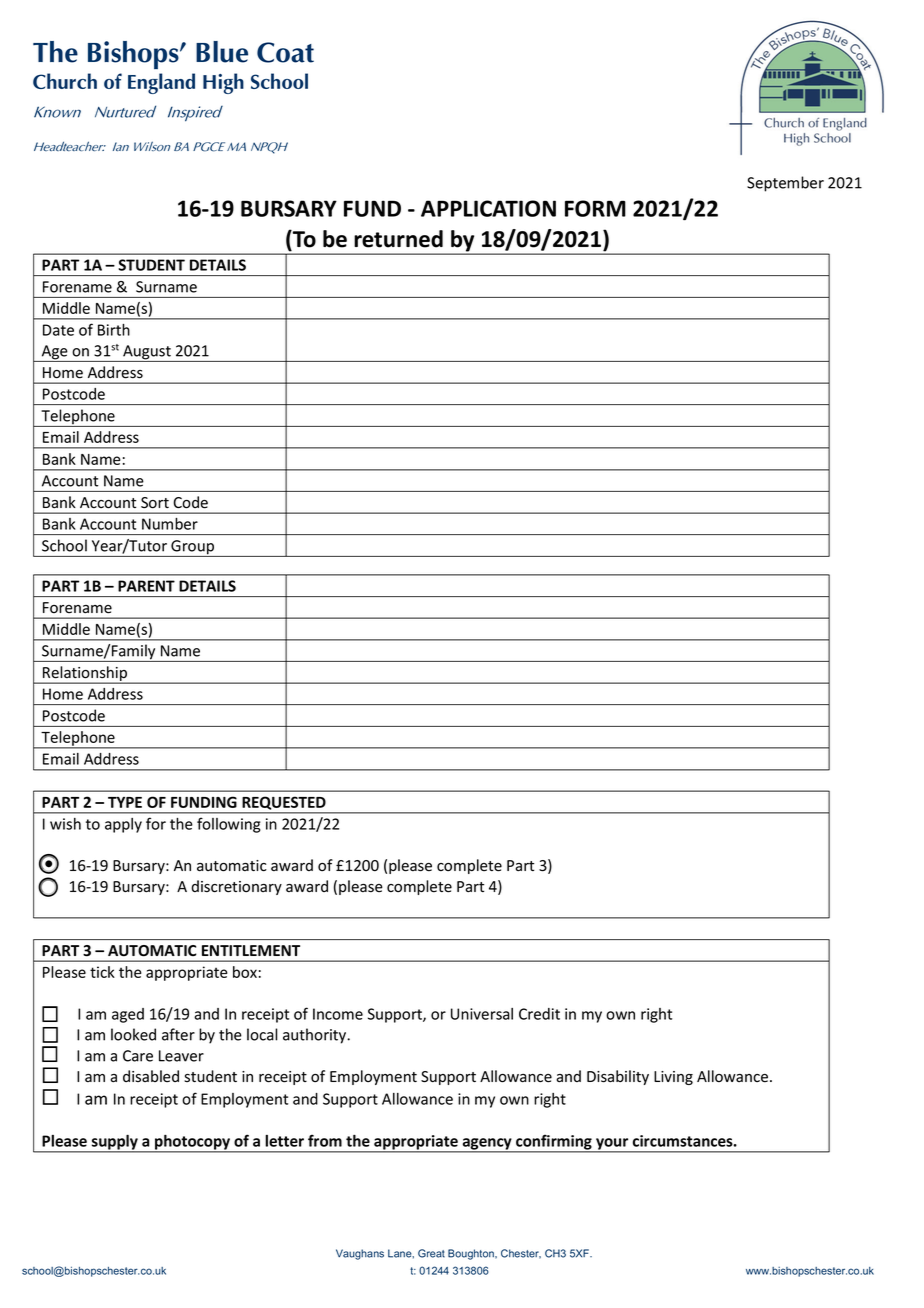 This document has width=924, height=1308. Describe the element at coordinates (192, 548) in the document. I see `Group` at that location.
